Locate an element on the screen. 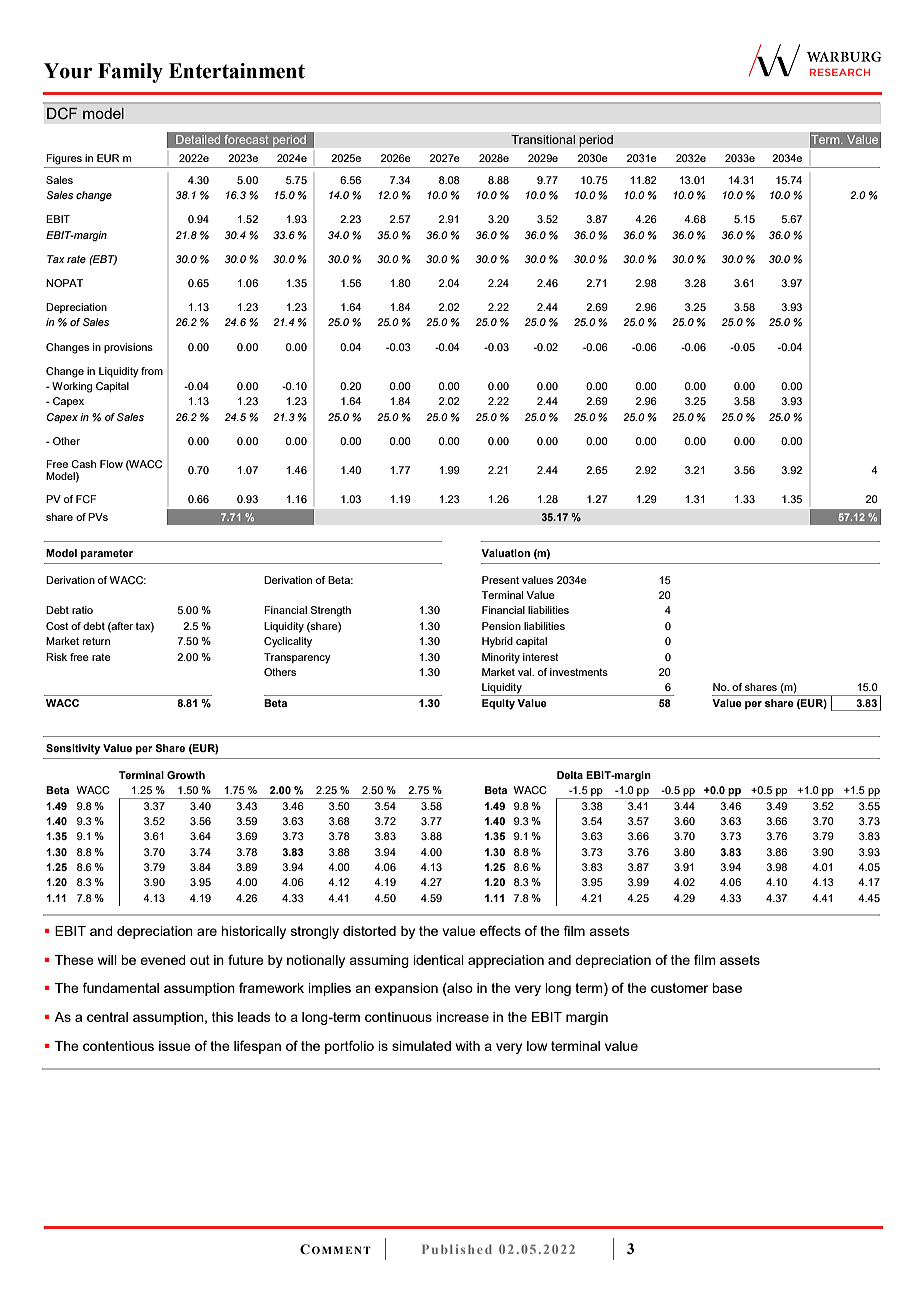 The image size is (924, 1308). Valuation is located at coordinates (505, 553).
